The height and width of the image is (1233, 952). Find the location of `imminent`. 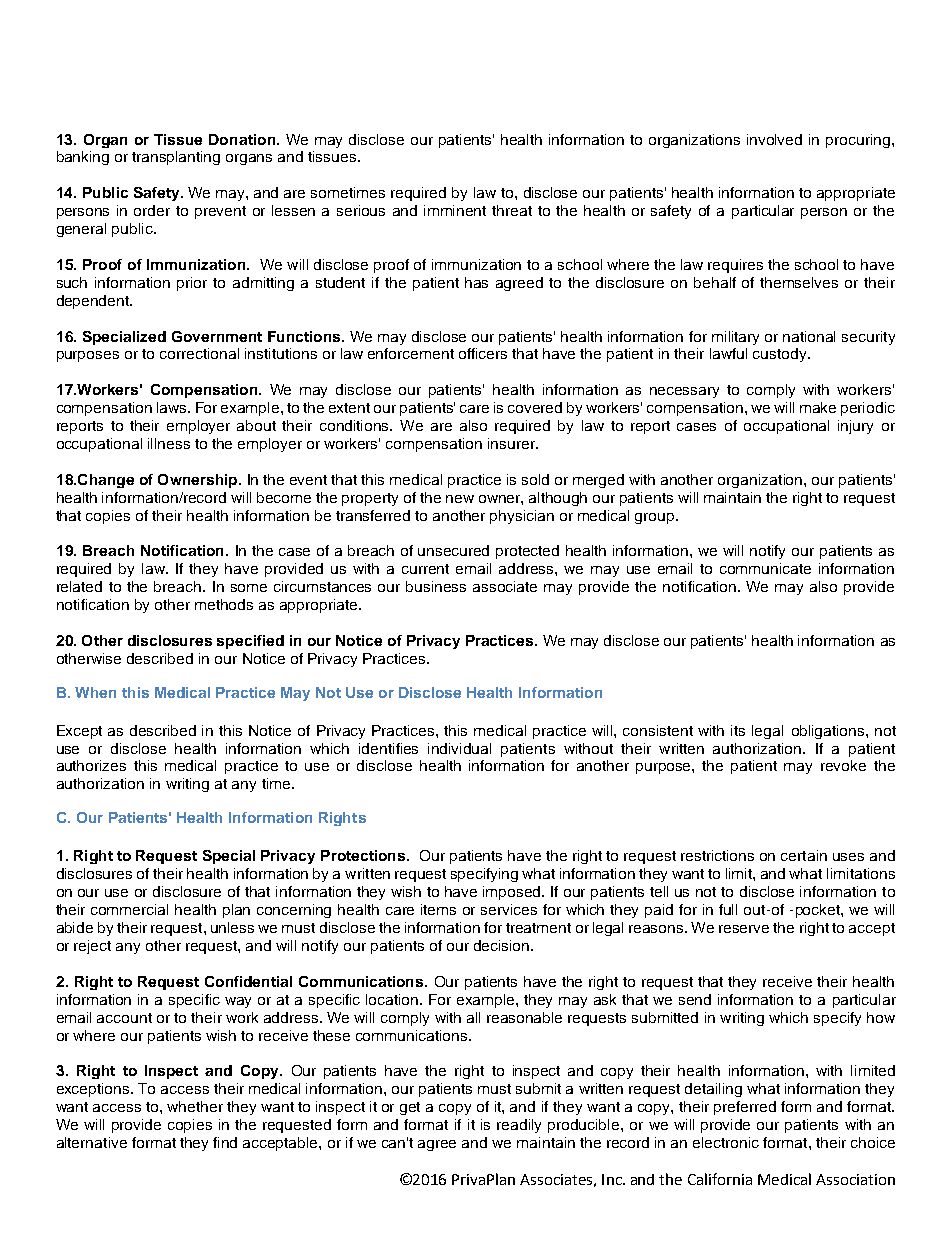

imminent is located at coordinates (455, 210).
